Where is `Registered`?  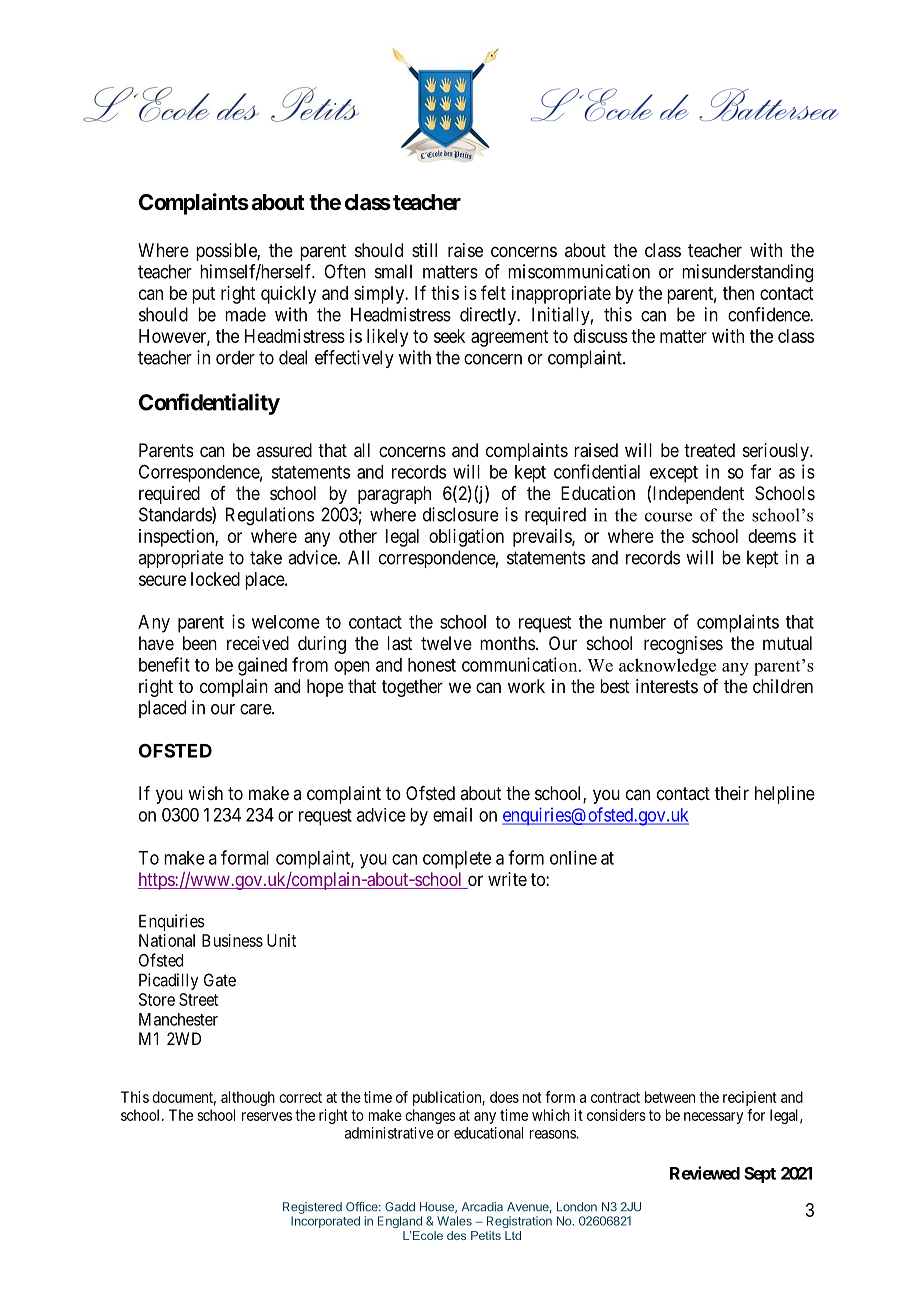
Registered is located at coordinates (312, 1208).
